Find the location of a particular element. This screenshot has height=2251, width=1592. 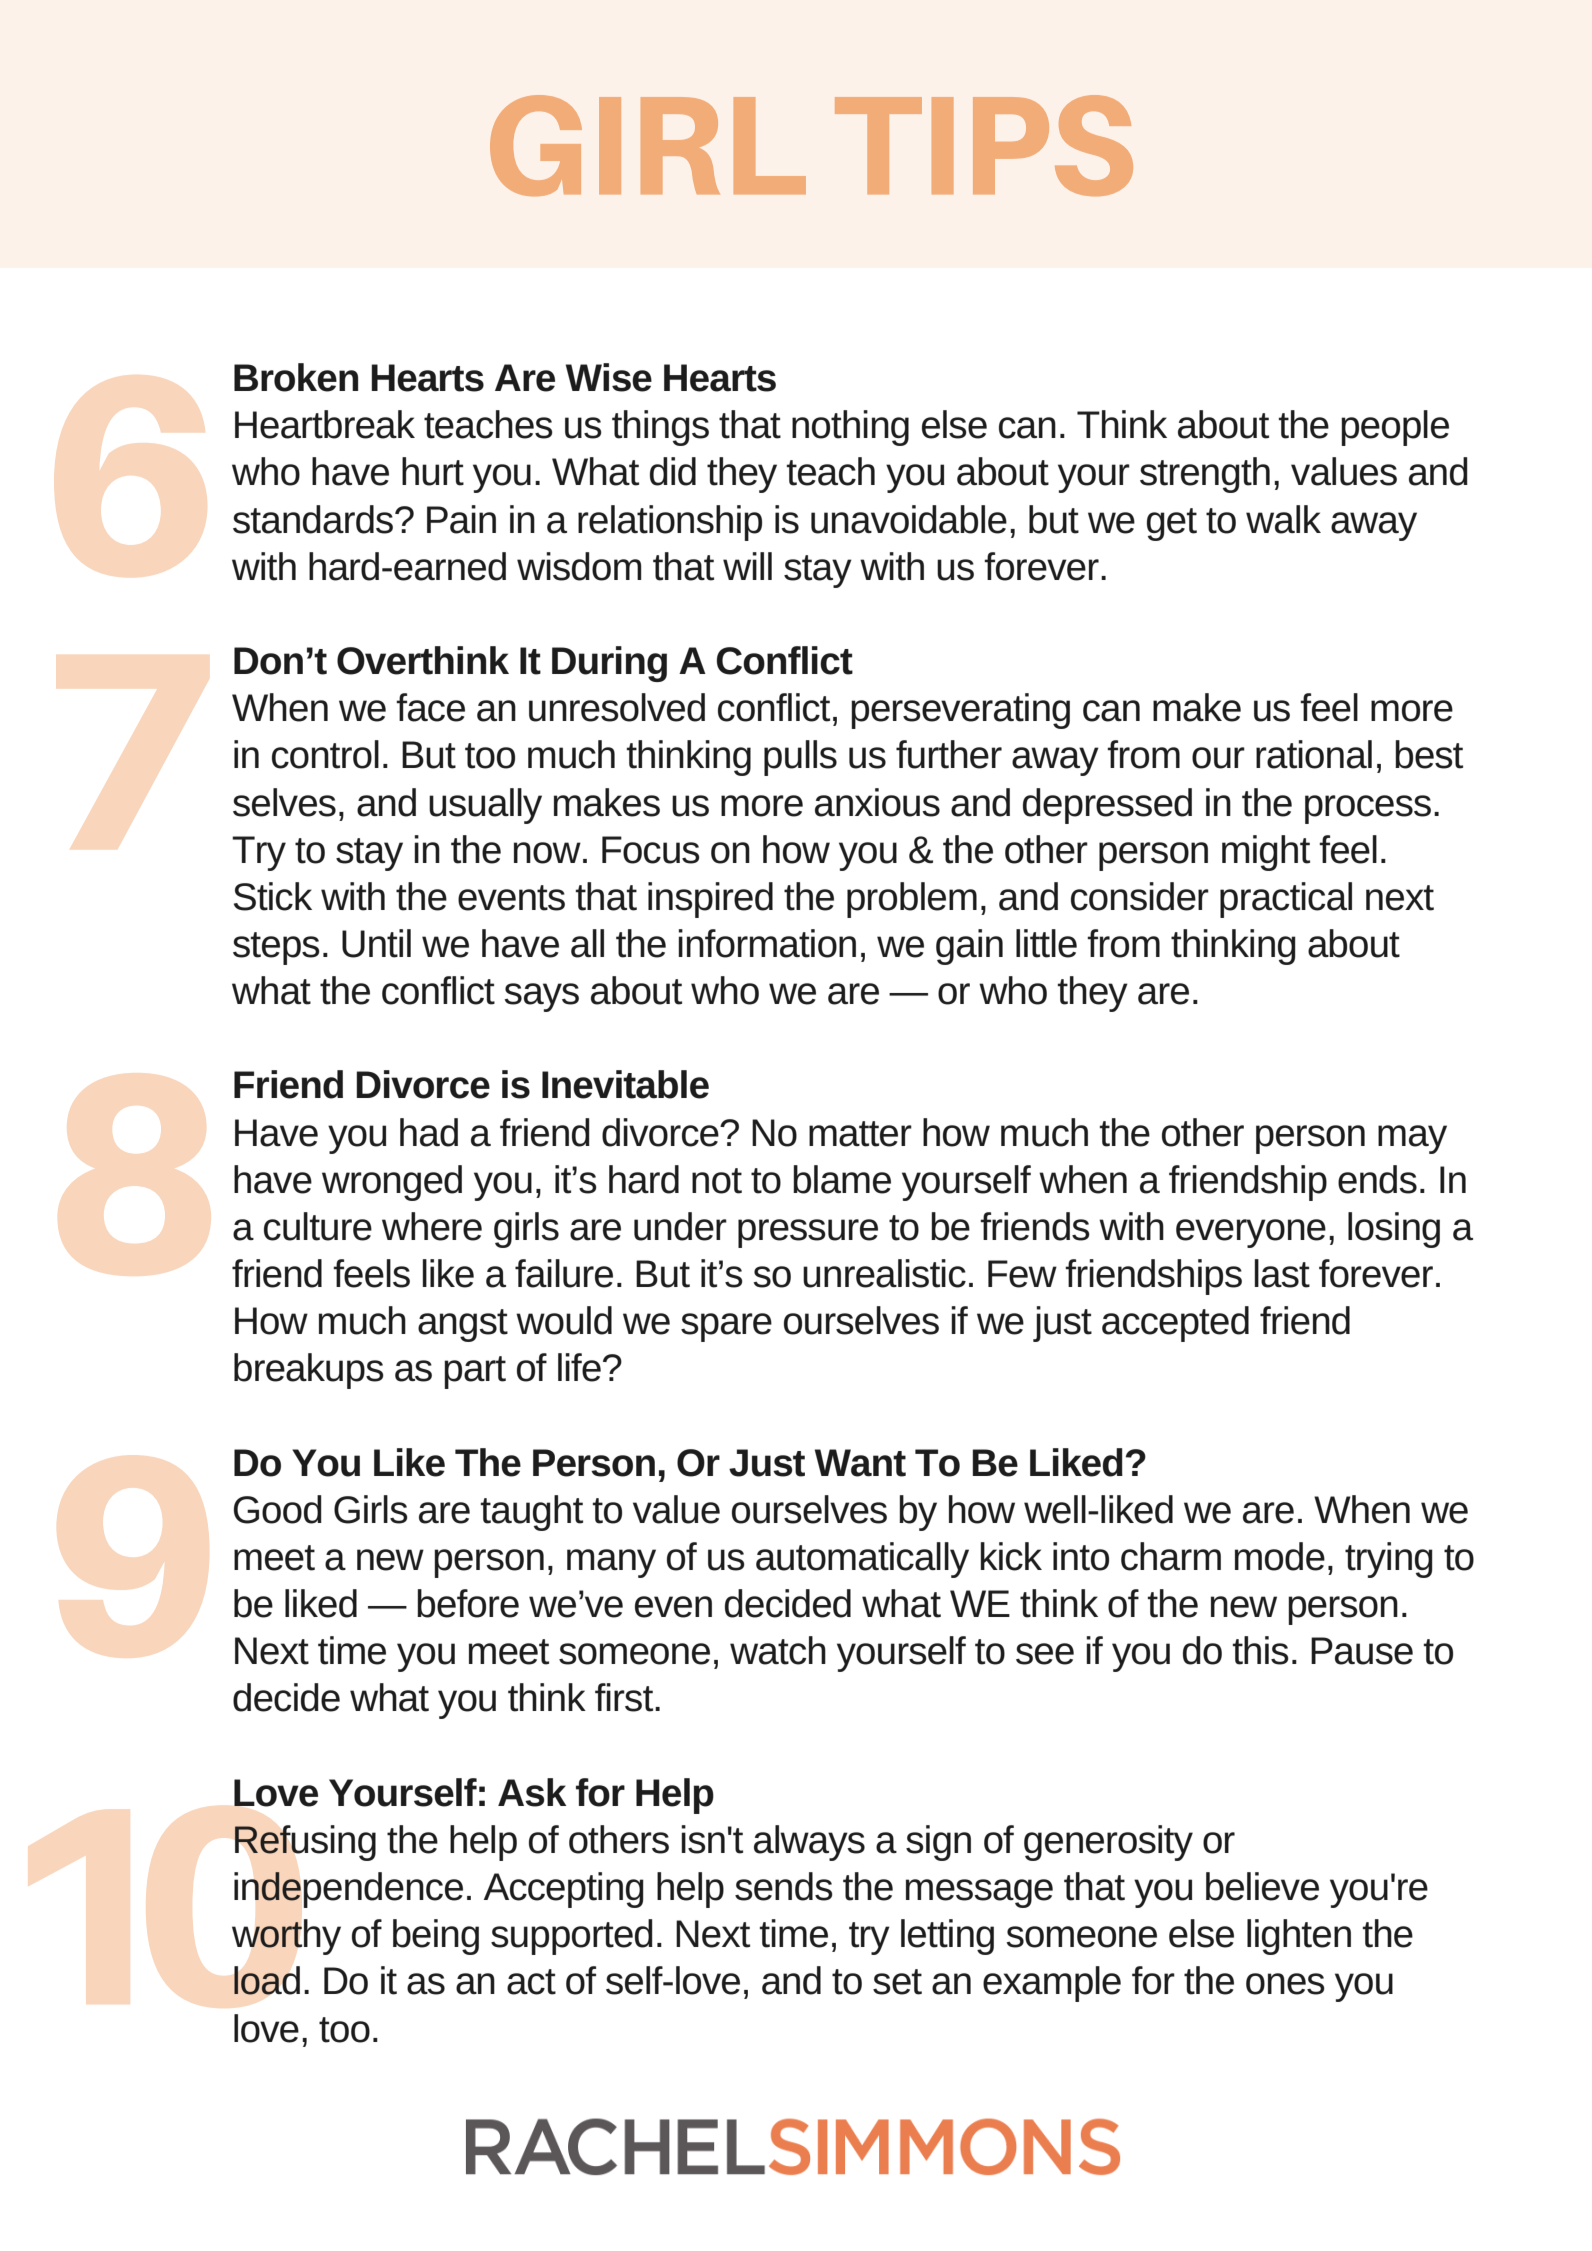

anxious is located at coordinates (877, 802).
